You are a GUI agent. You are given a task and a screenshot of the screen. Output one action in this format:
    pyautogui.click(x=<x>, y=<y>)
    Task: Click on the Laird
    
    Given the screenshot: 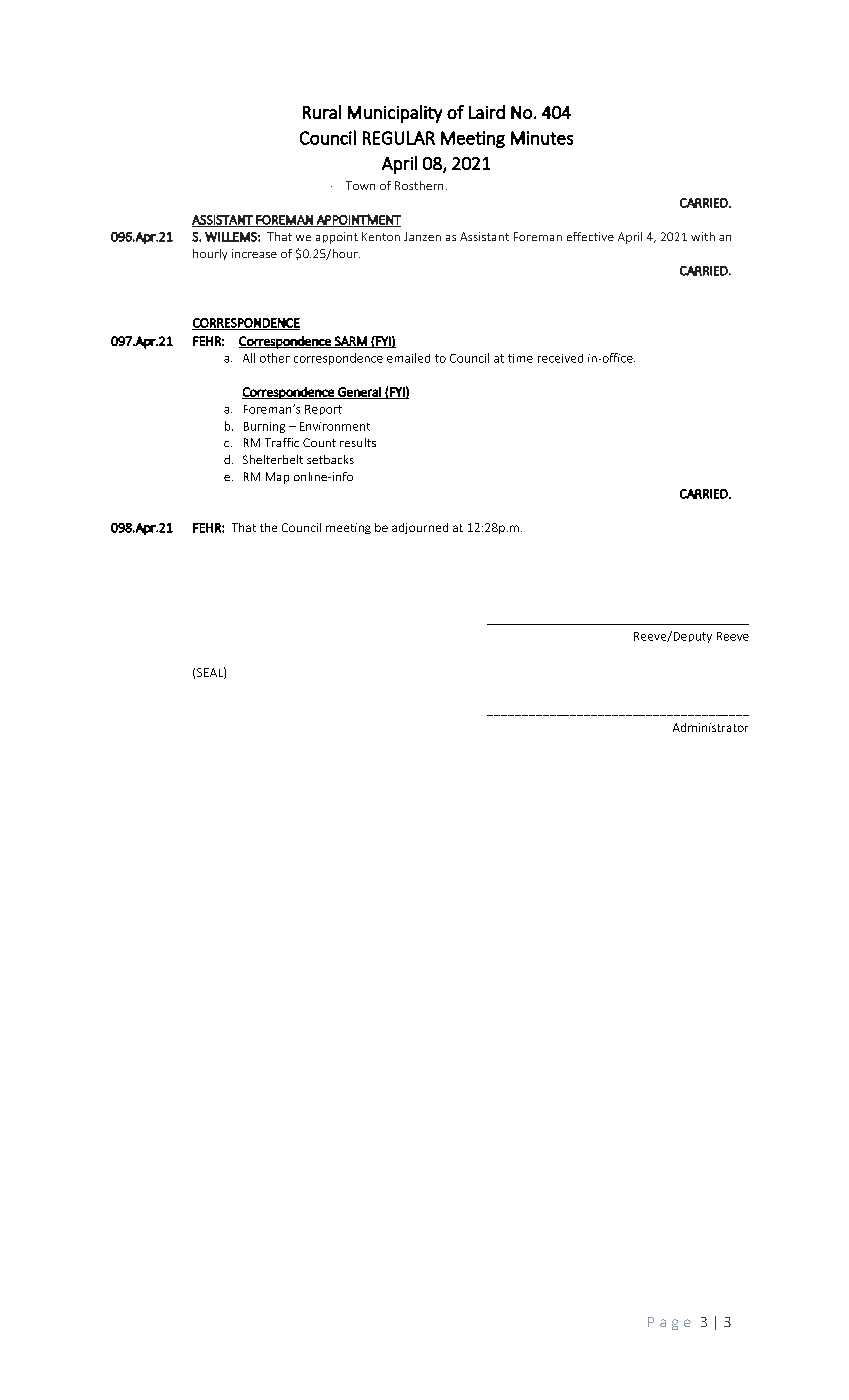 What is the action you would take?
    pyautogui.click(x=487, y=112)
